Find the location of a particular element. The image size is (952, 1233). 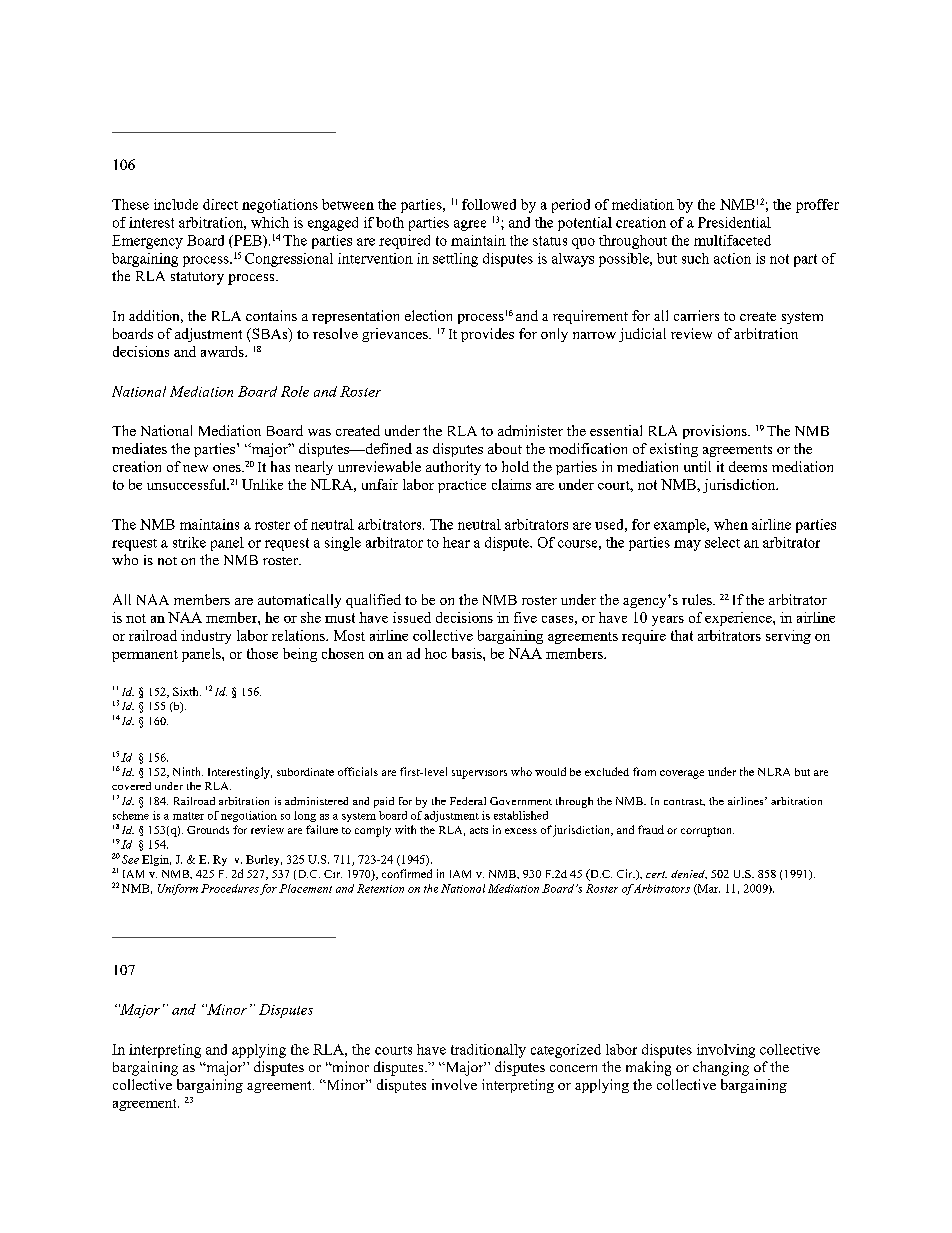

followed is located at coordinates (489, 204).
